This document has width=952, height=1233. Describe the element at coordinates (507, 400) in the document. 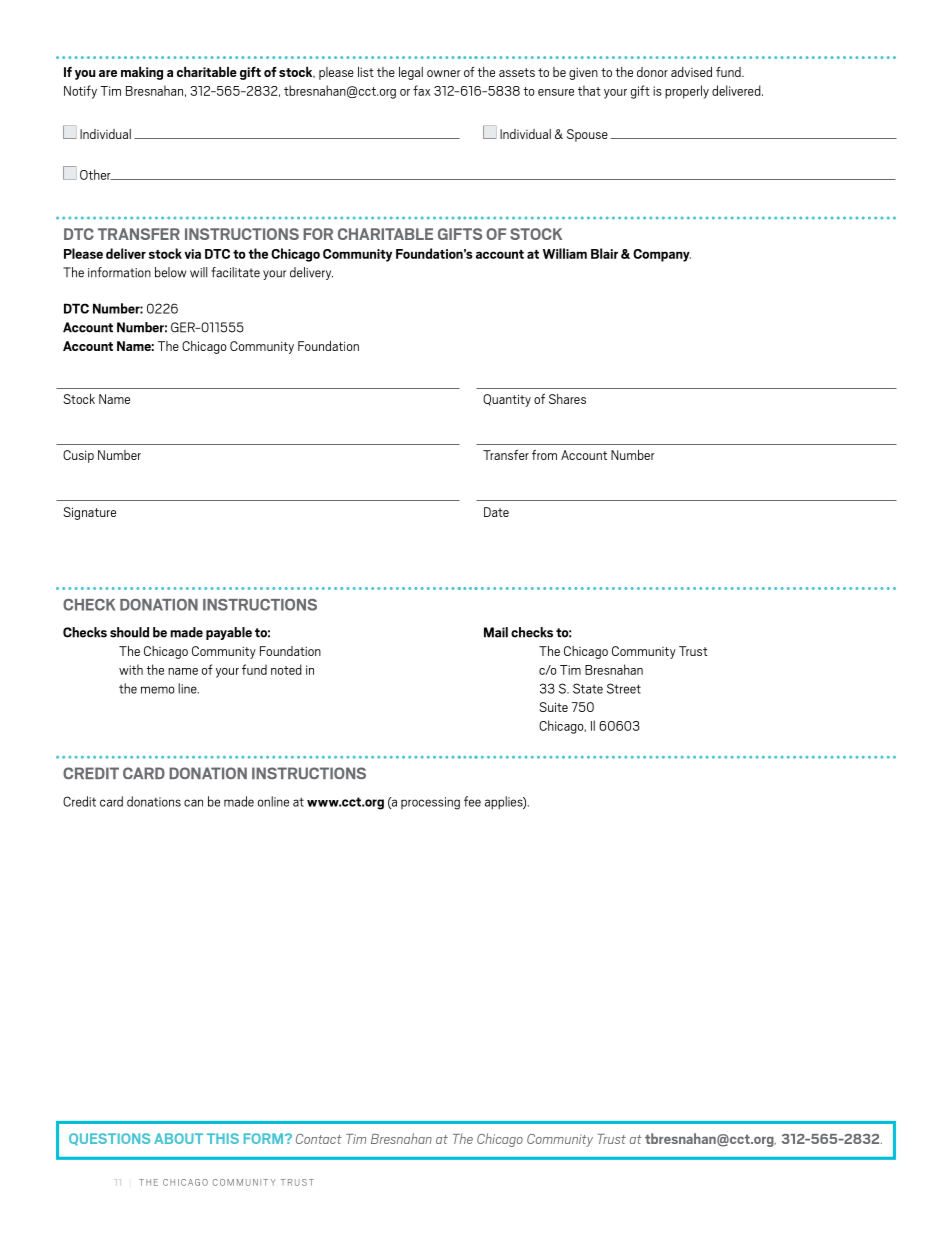

I see `Quantity` at that location.
